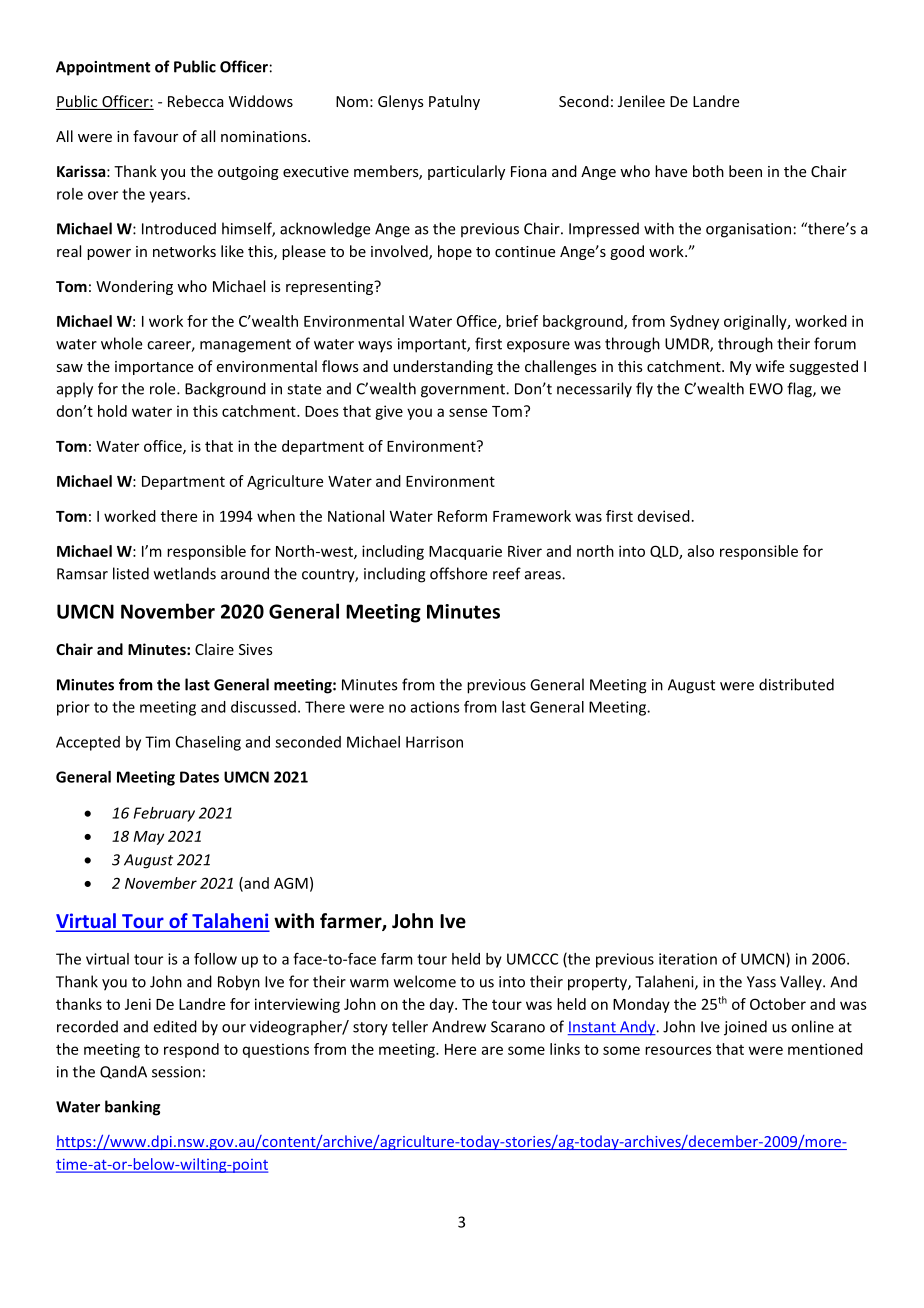 This document has width=924, height=1308. I want to click on Andrew, so click(459, 1026).
